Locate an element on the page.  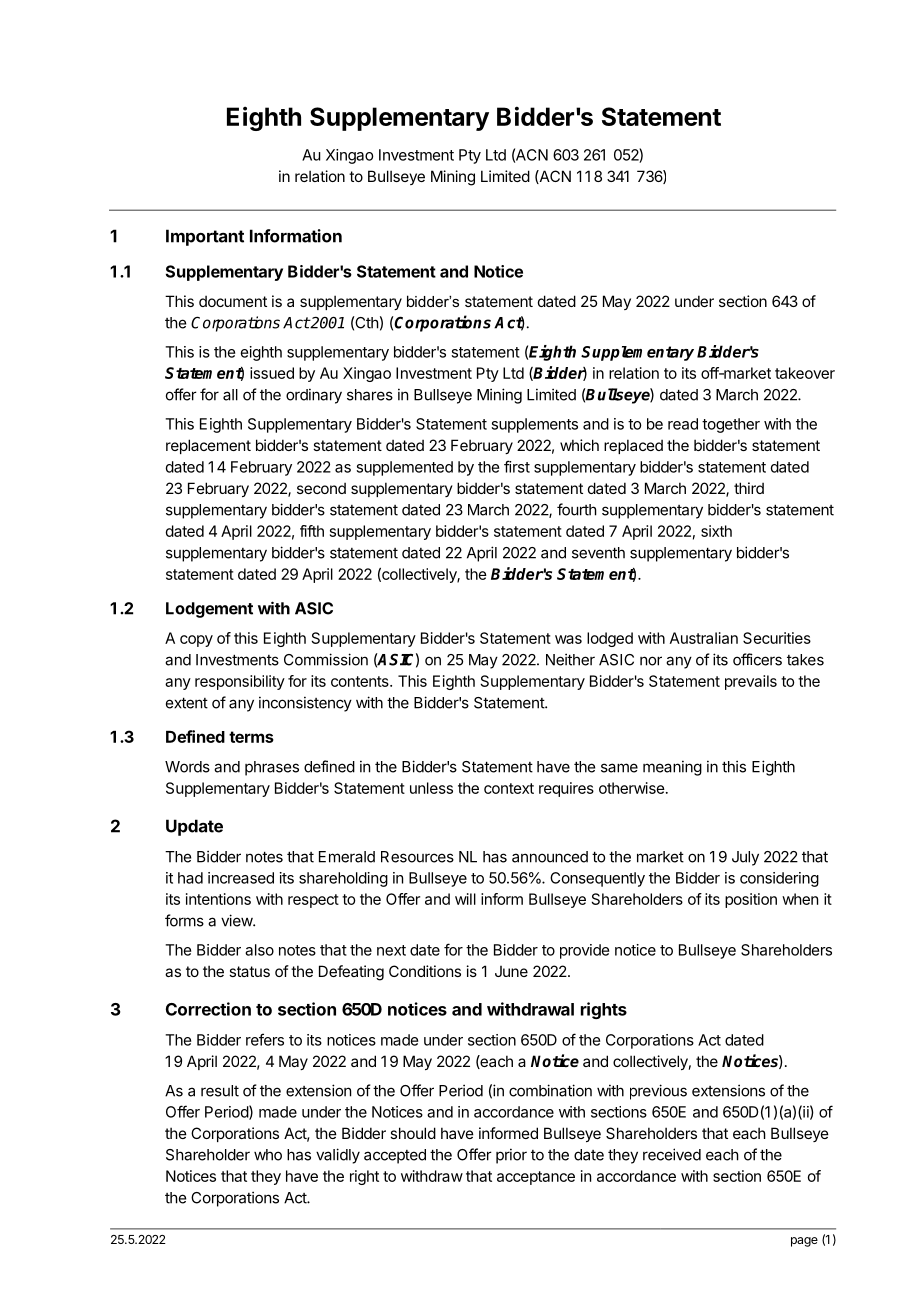
takeover is located at coordinates (805, 373).
